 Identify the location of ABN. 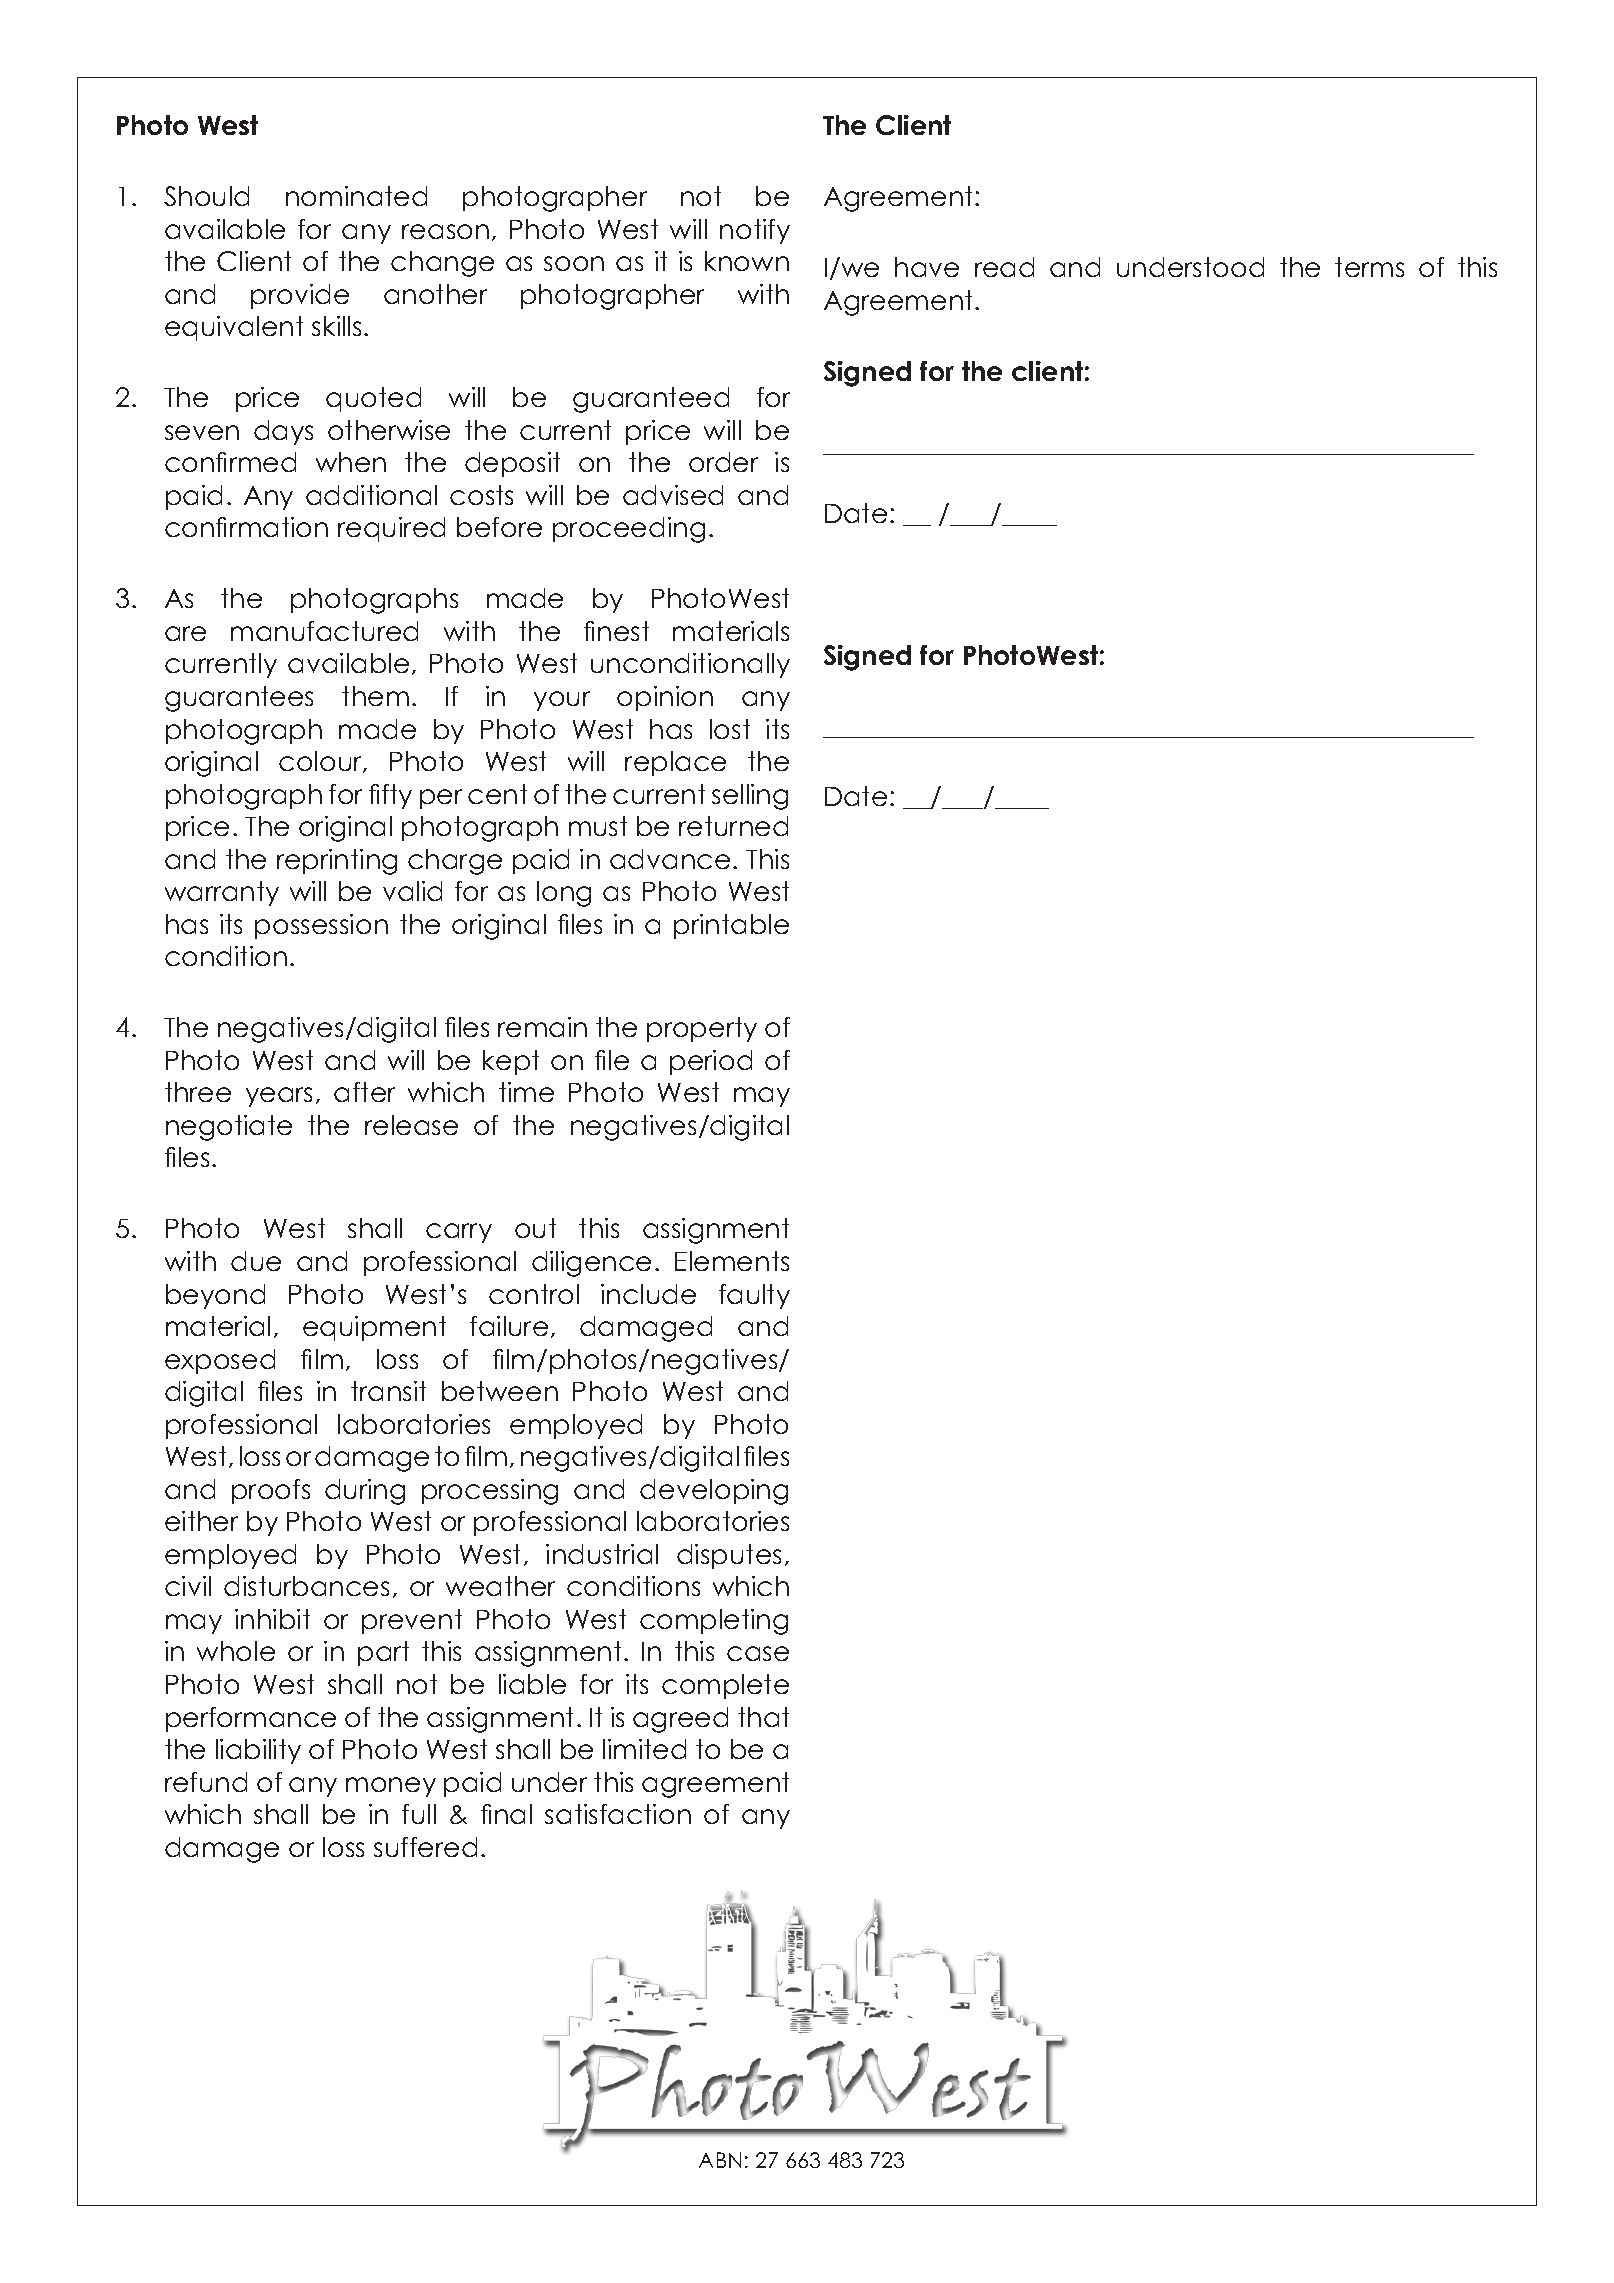
(720, 2160).
